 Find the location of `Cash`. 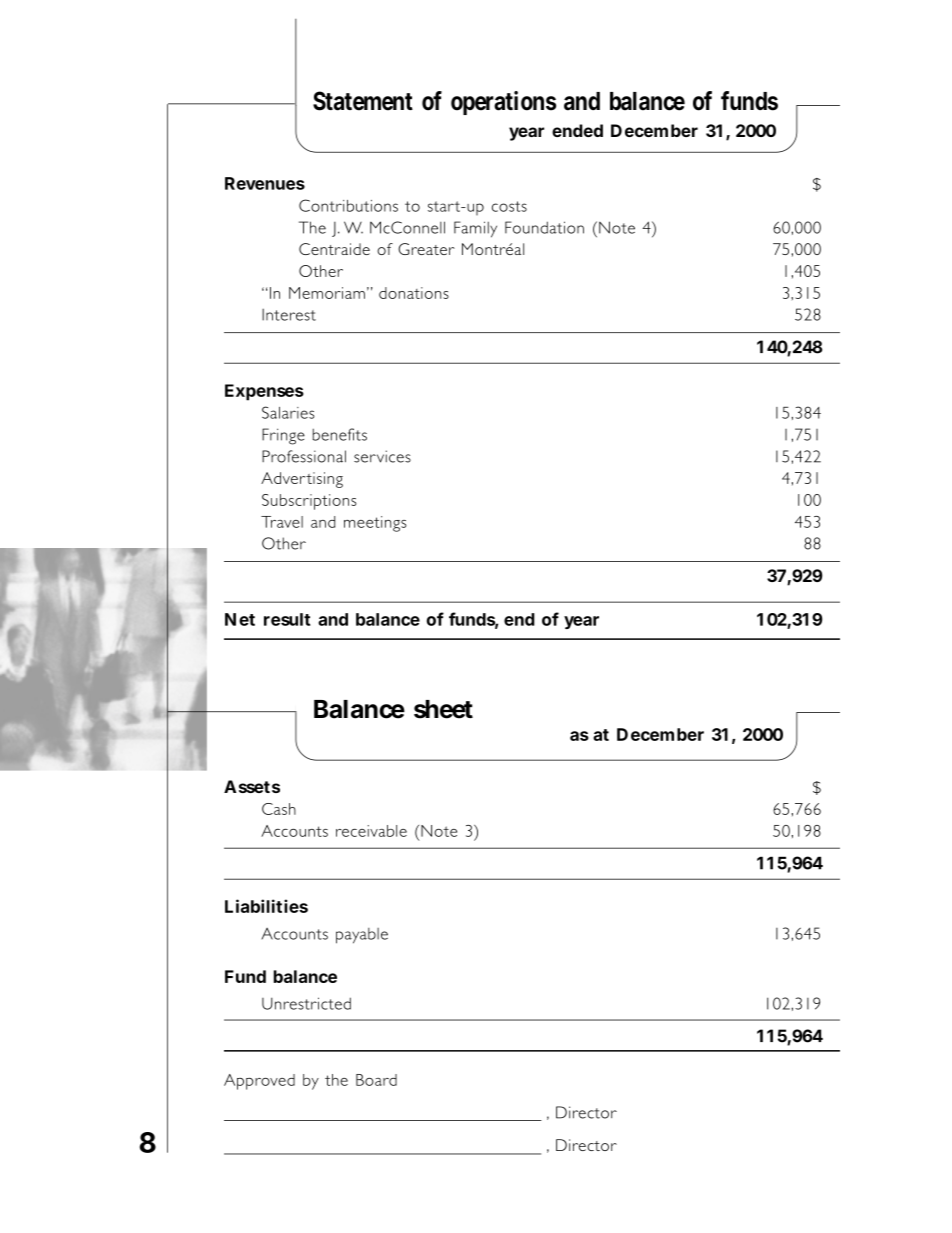

Cash is located at coordinates (279, 809).
